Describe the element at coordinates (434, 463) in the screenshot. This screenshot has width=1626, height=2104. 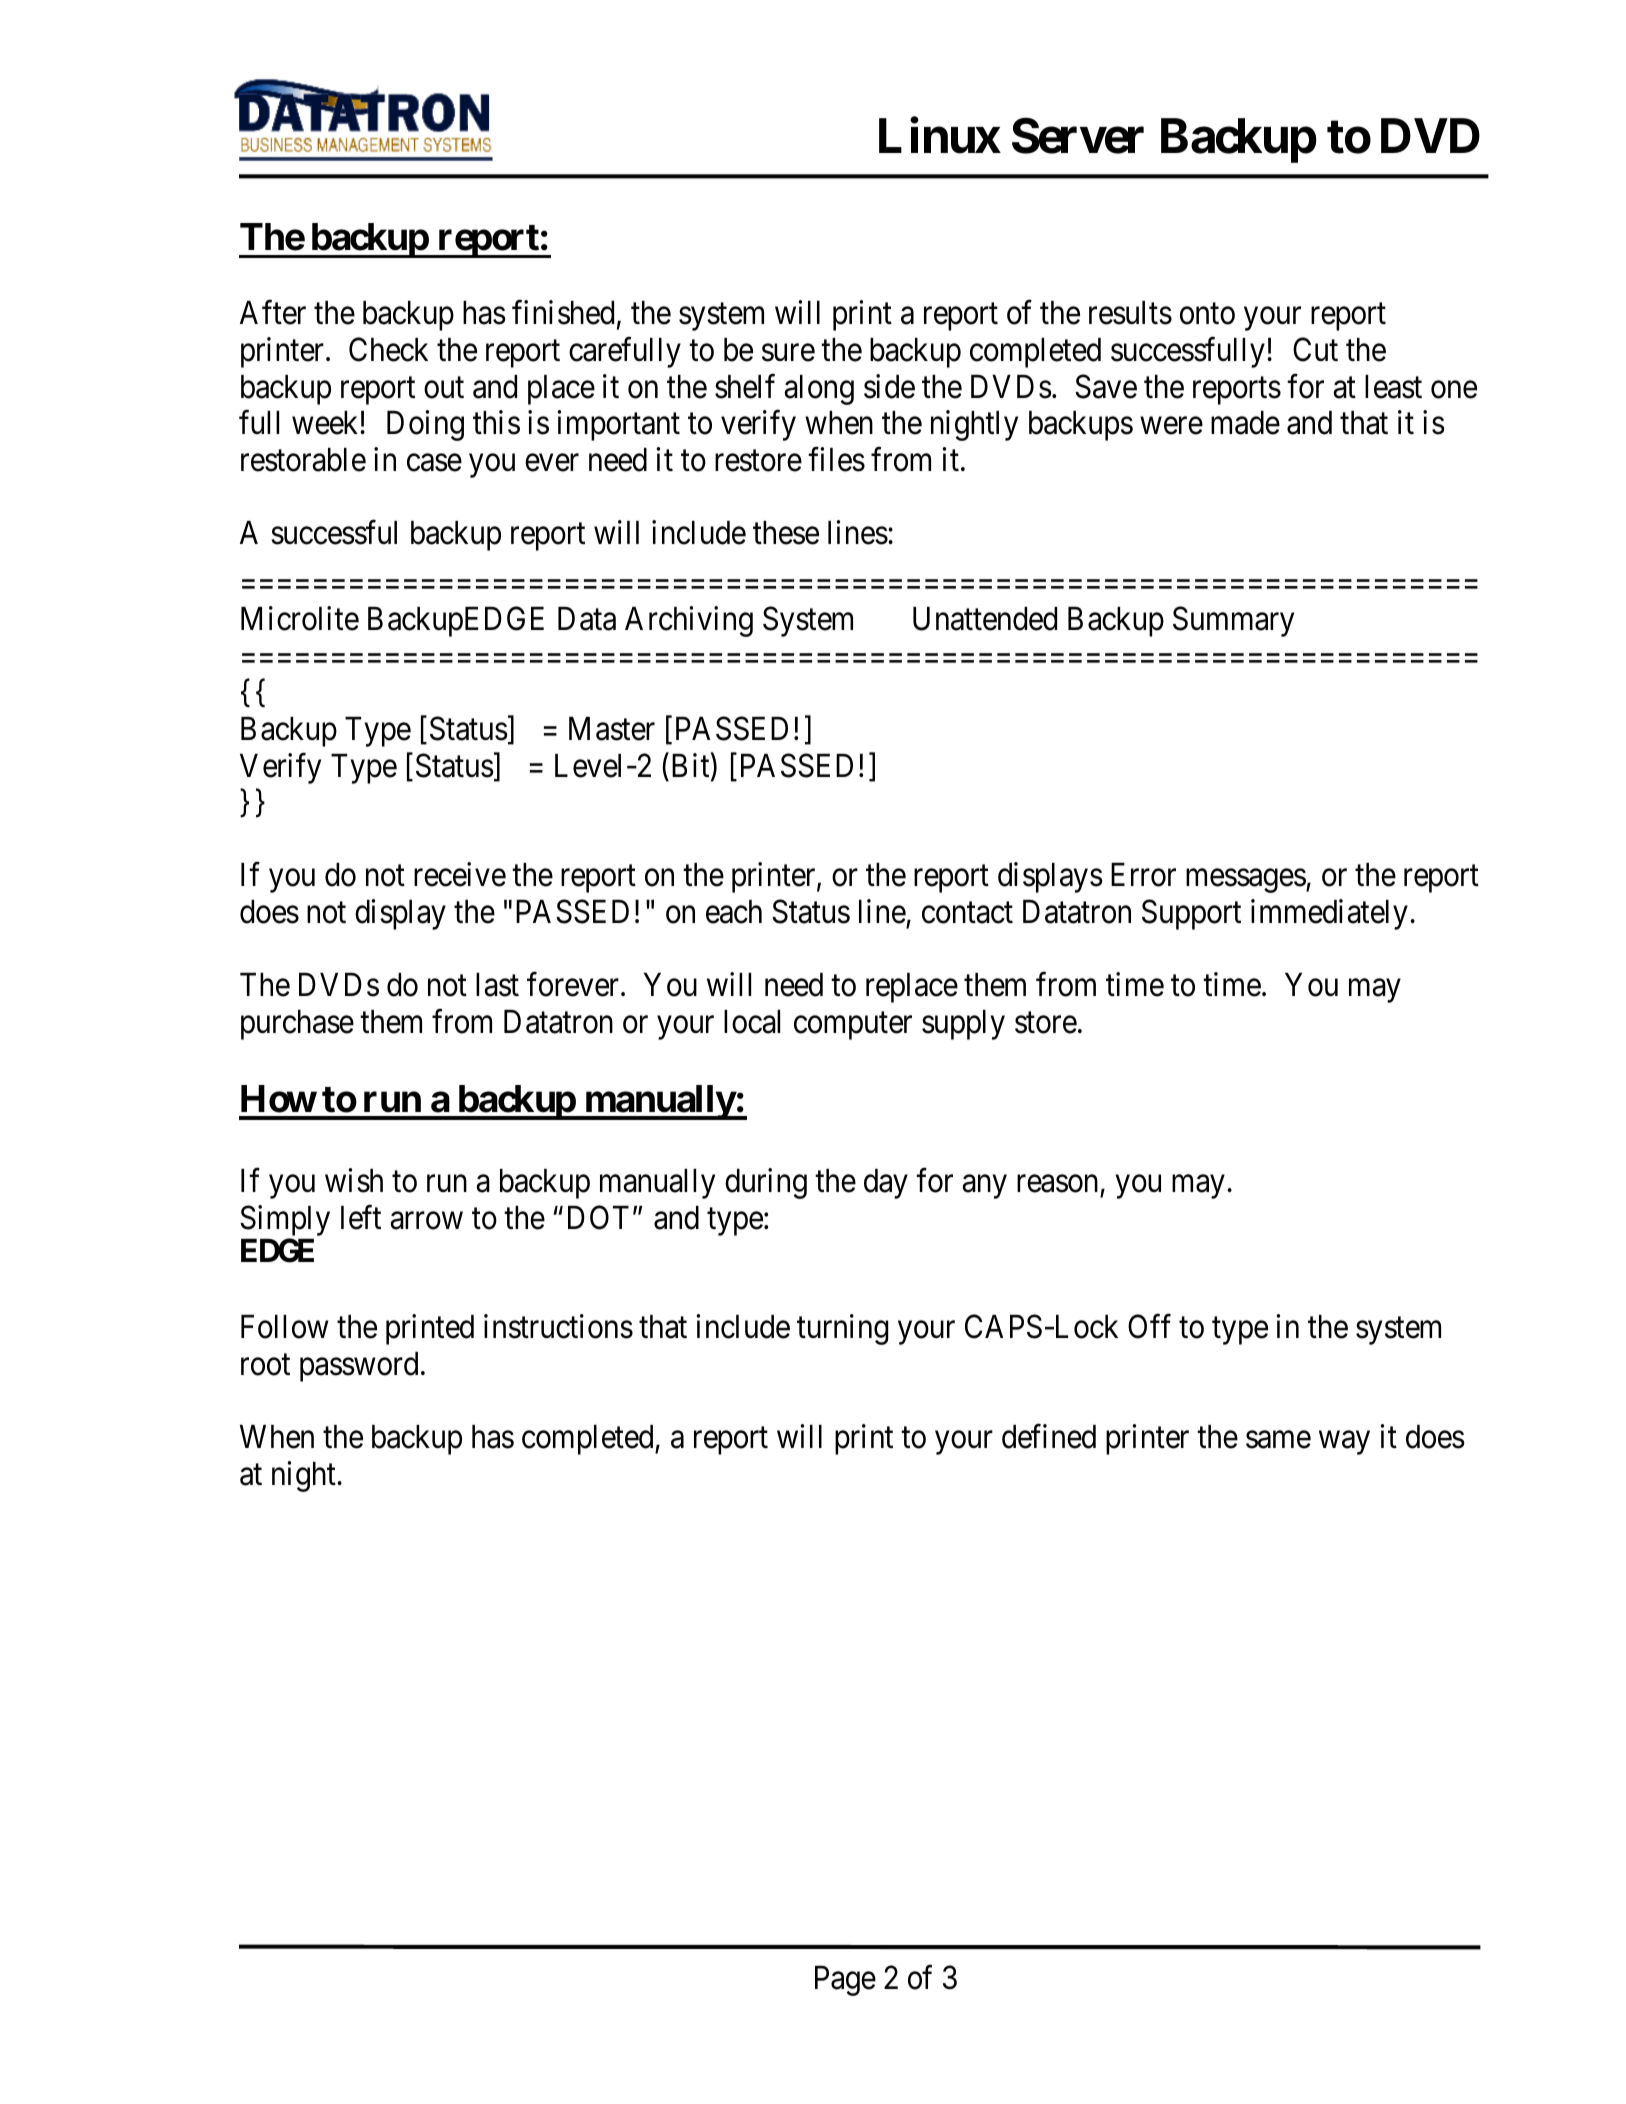
I see `case` at that location.
